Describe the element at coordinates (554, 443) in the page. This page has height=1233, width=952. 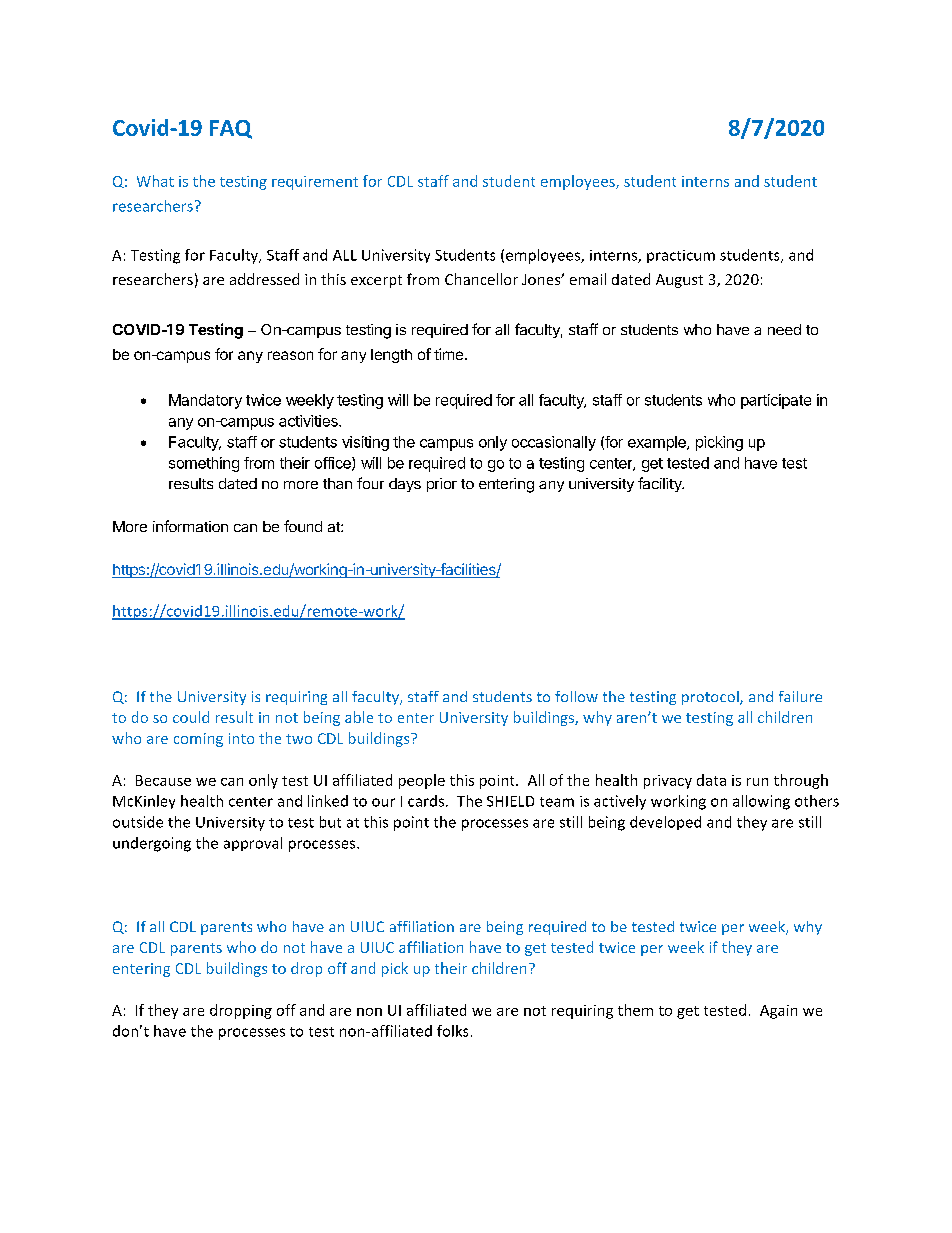
I see `occasionally` at that location.
